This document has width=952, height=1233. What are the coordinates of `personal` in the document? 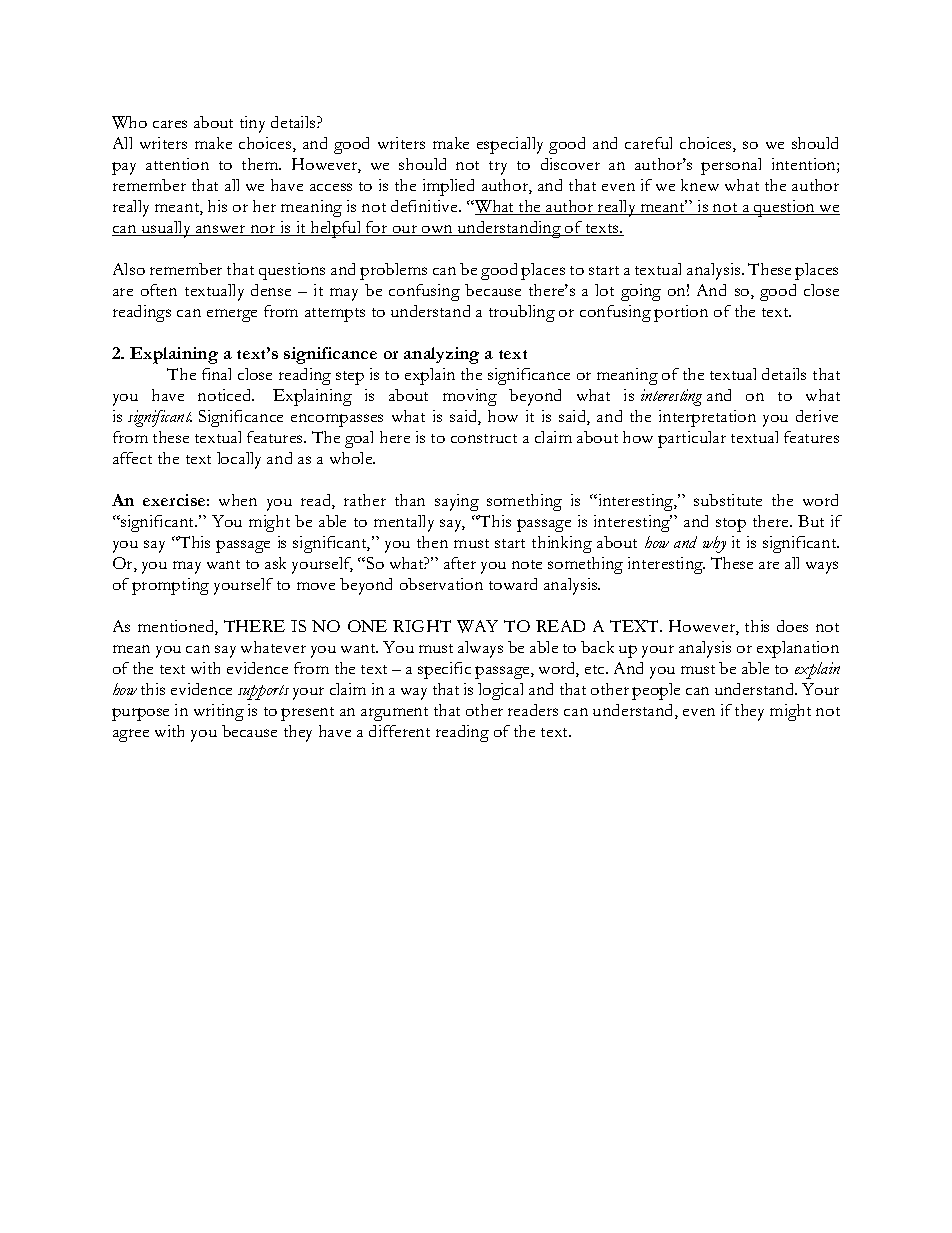 It's located at (731, 166).
